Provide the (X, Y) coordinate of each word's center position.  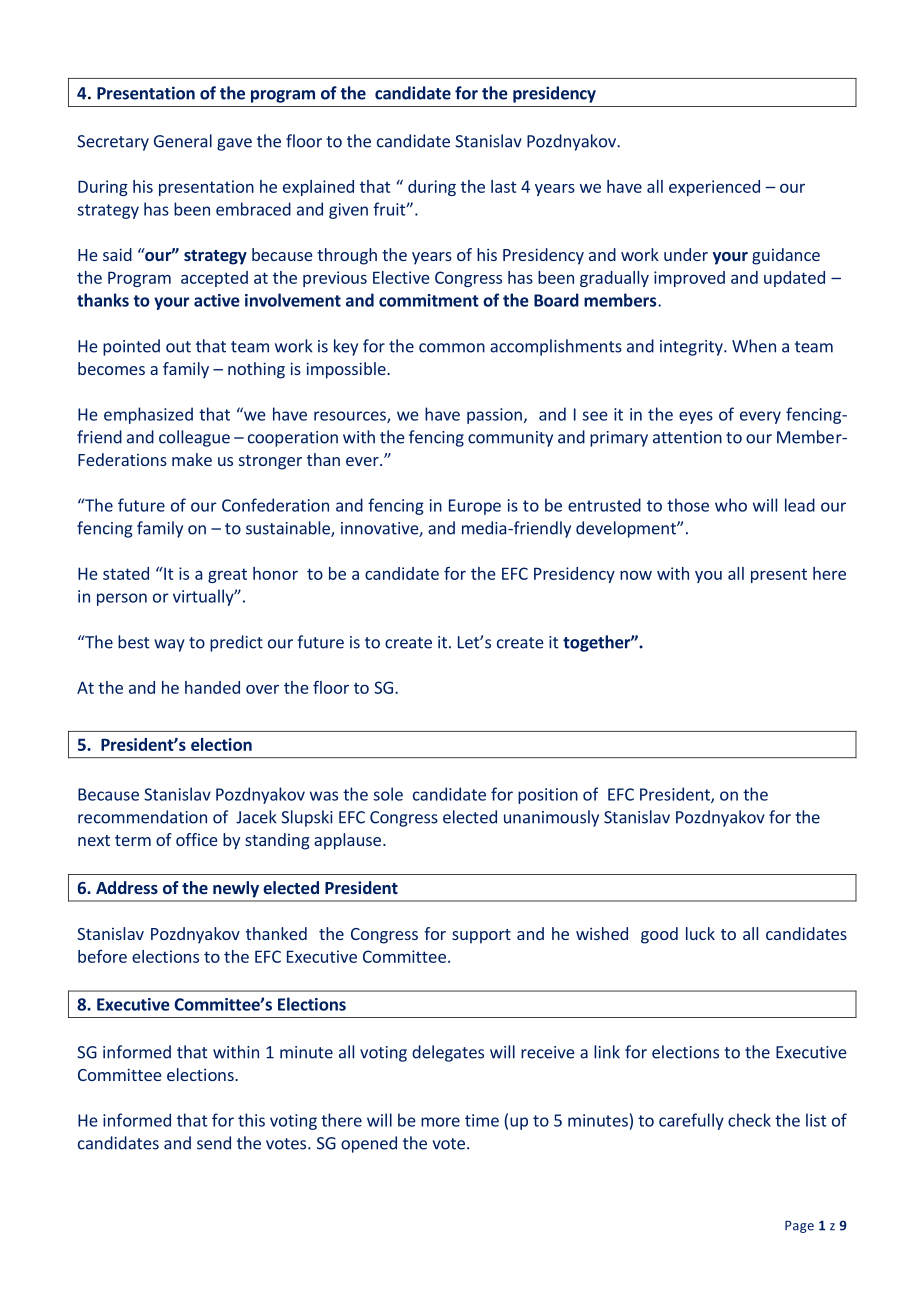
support (481, 936)
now (636, 575)
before (102, 956)
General (183, 141)
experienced (714, 188)
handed (212, 687)
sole (388, 794)
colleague (194, 438)
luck (700, 933)
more (440, 1122)
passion (494, 416)
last (503, 186)
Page (799, 1226)
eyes (696, 417)
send (214, 1143)
